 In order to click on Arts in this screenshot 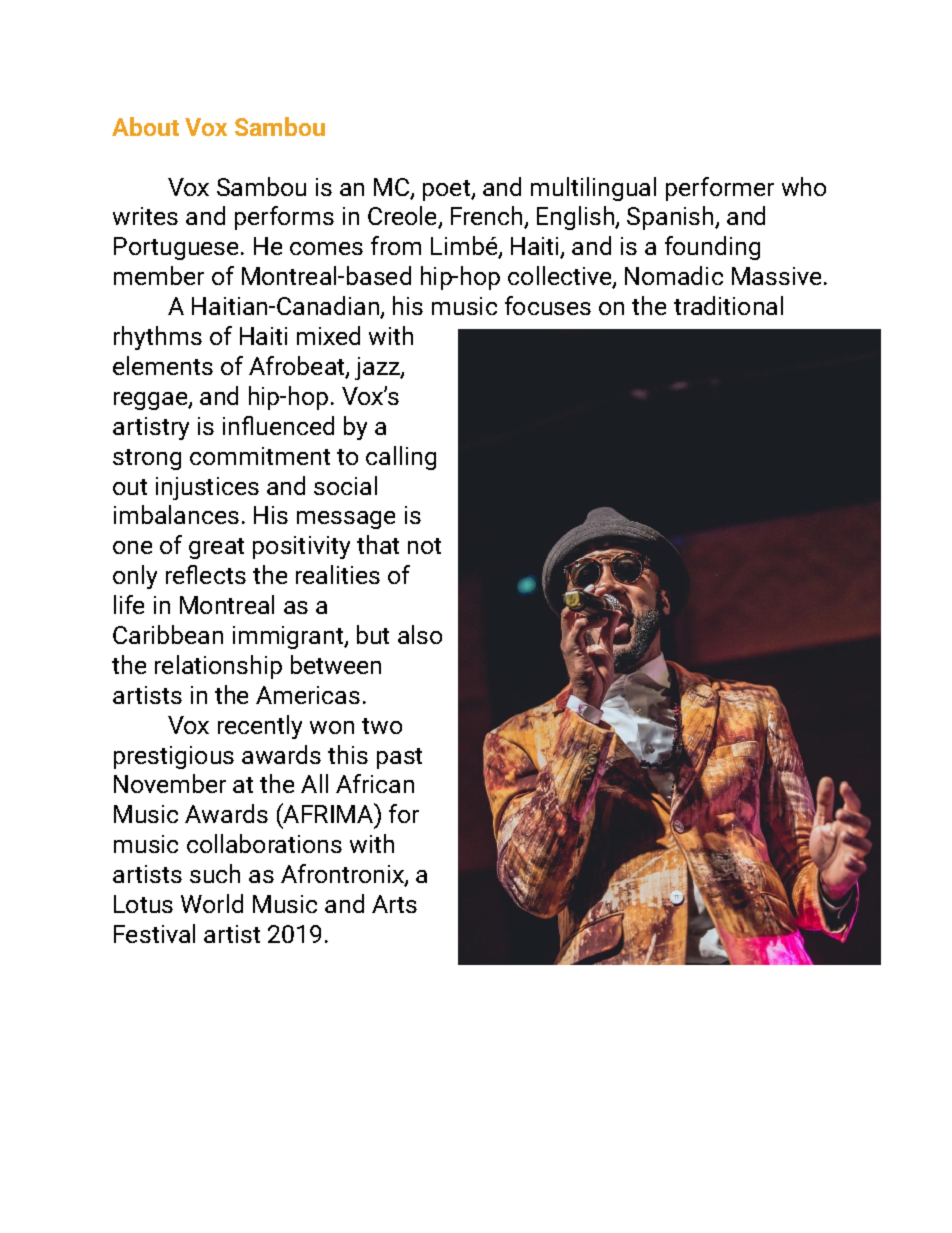, I will do `click(394, 904)`.
